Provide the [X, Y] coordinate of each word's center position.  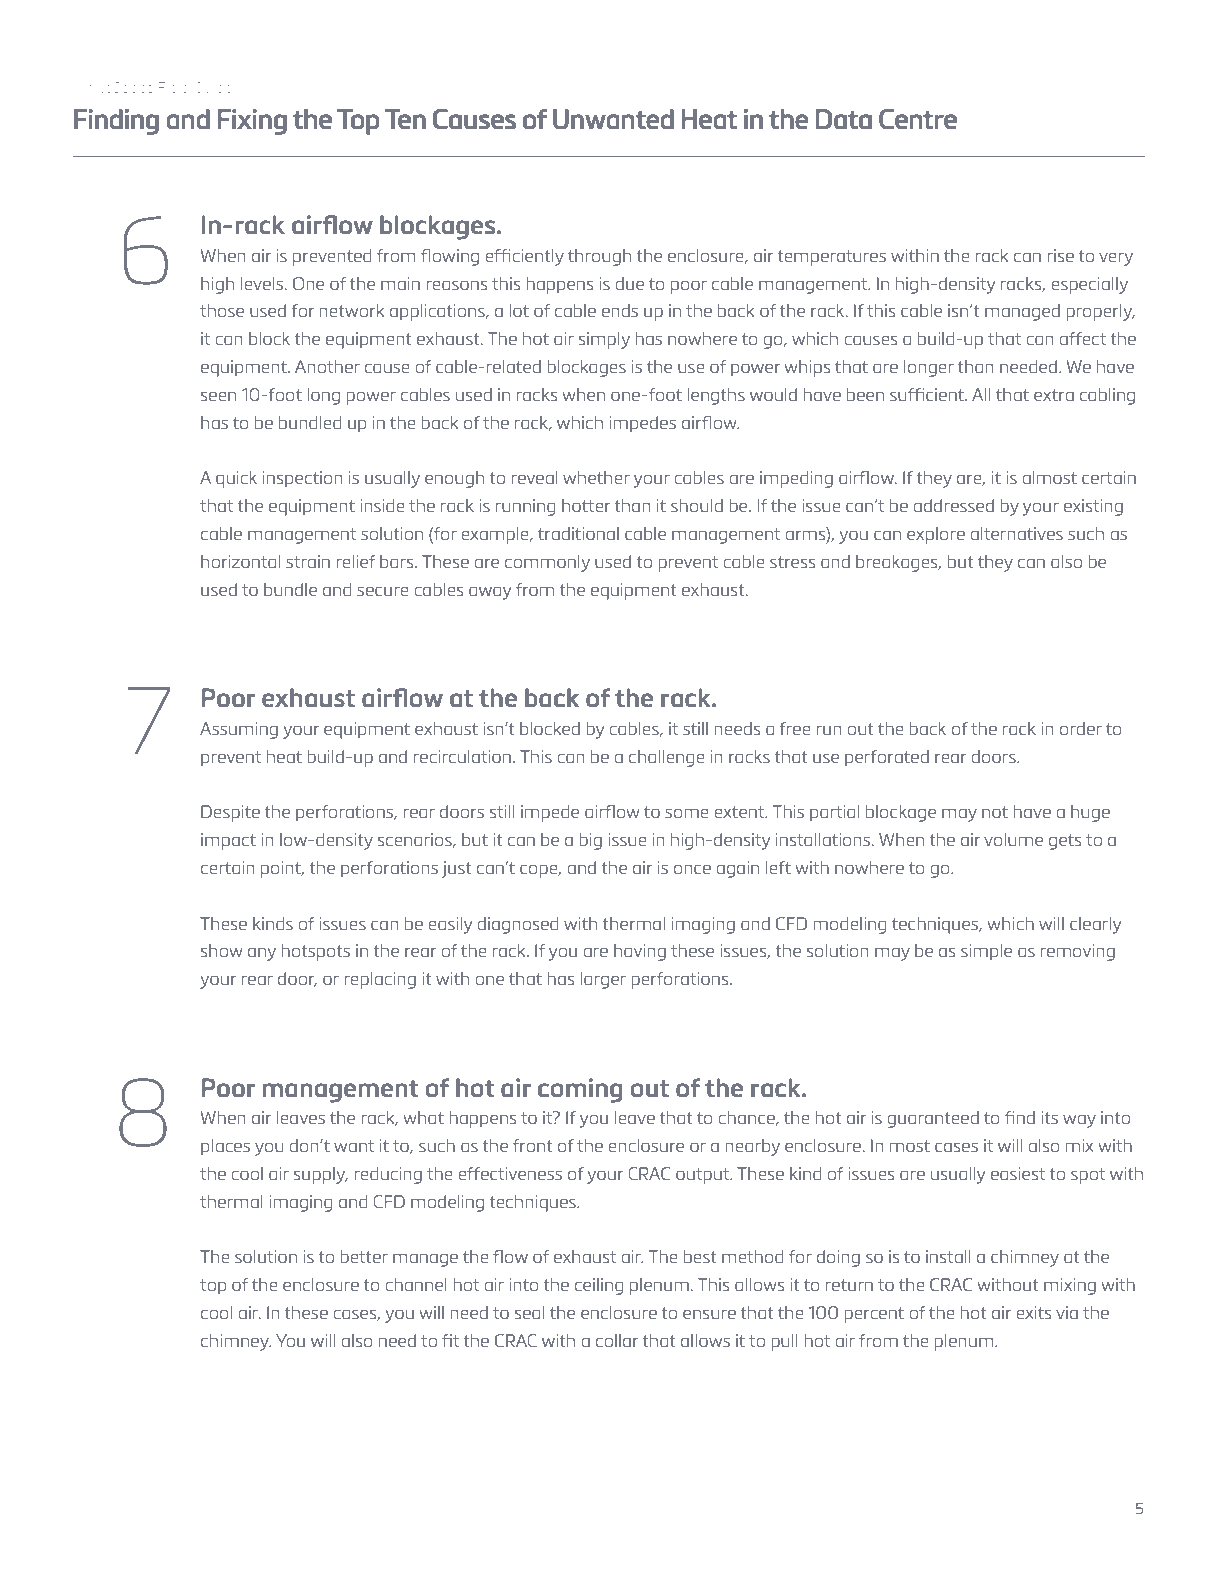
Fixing [252, 122]
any [262, 954]
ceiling [599, 1286]
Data [843, 119]
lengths [716, 396]
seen [218, 396]
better [364, 1256]
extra [1054, 395]
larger [603, 980]
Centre [918, 119]
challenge [667, 758]
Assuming [239, 730]
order [1081, 728]
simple [986, 952]
